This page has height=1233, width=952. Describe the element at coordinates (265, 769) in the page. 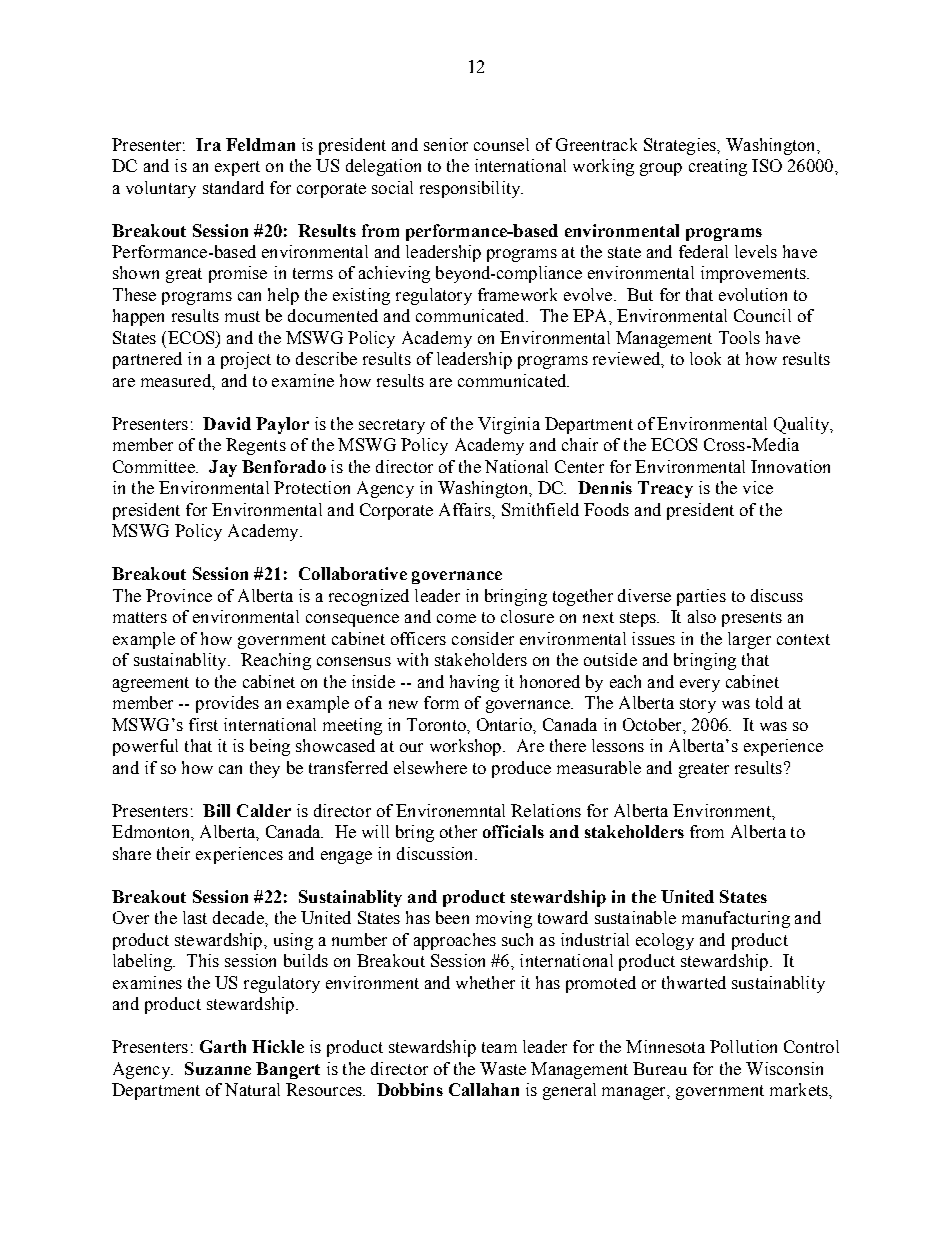

I see `they` at that location.
